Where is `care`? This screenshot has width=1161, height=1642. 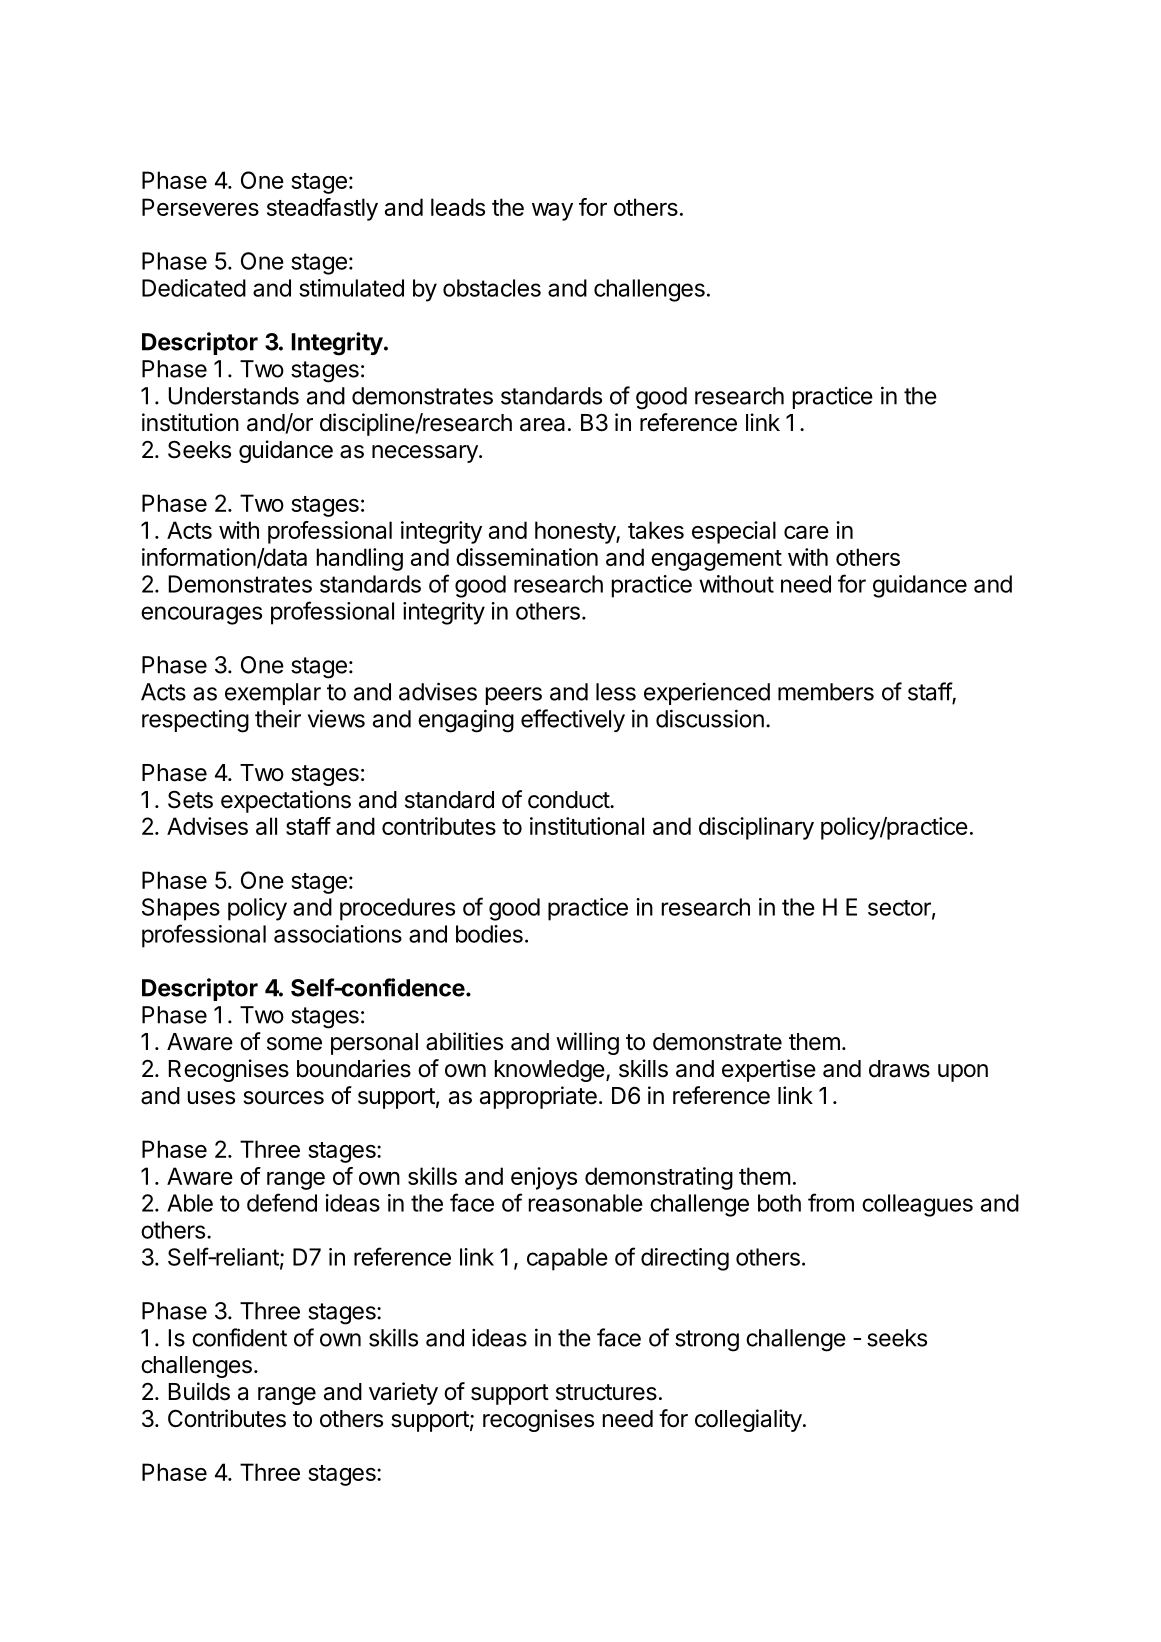 care is located at coordinates (806, 532).
